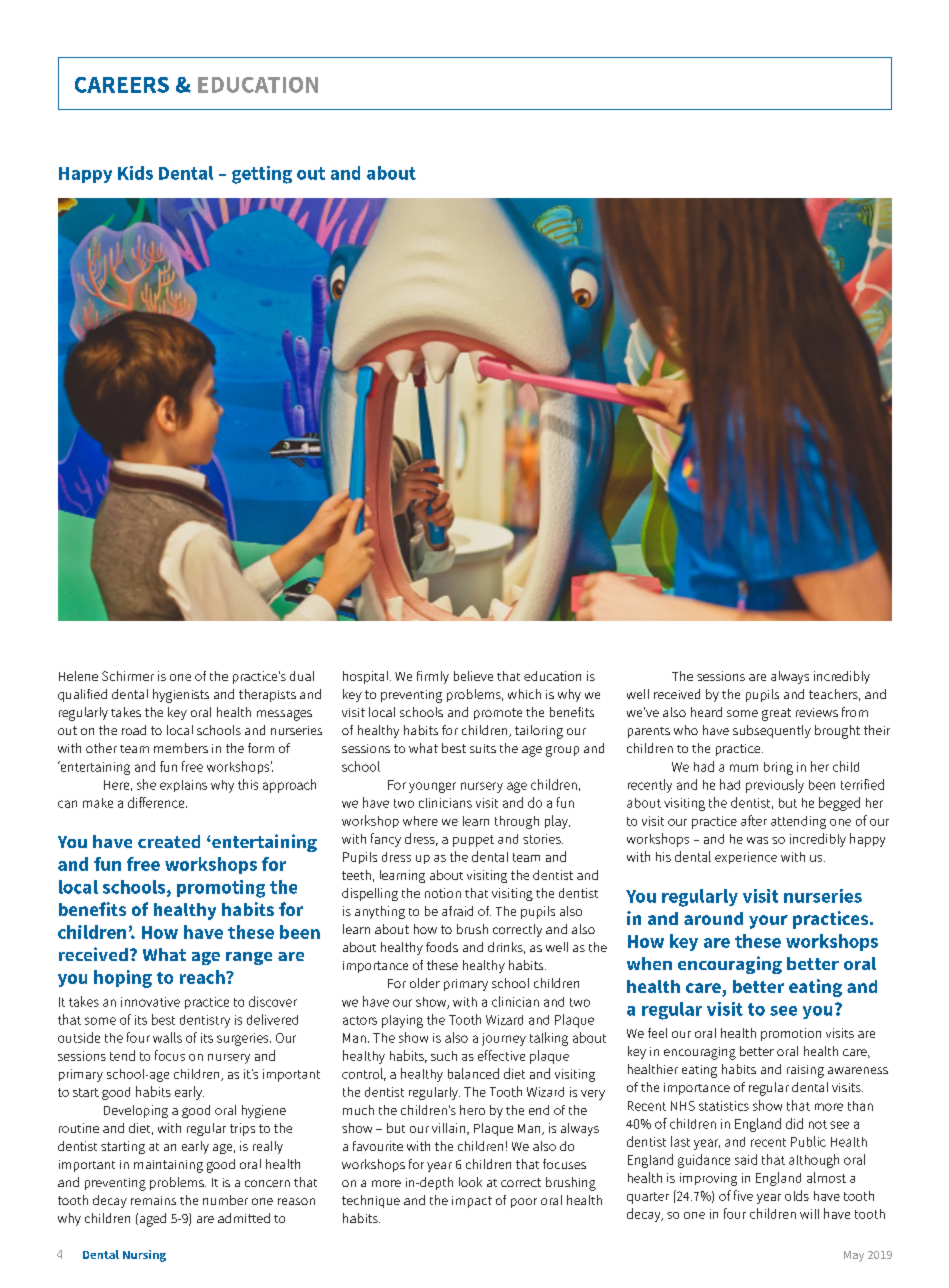 This screenshot has width=949, height=1288. I want to click on getting, so click(262, 175).
